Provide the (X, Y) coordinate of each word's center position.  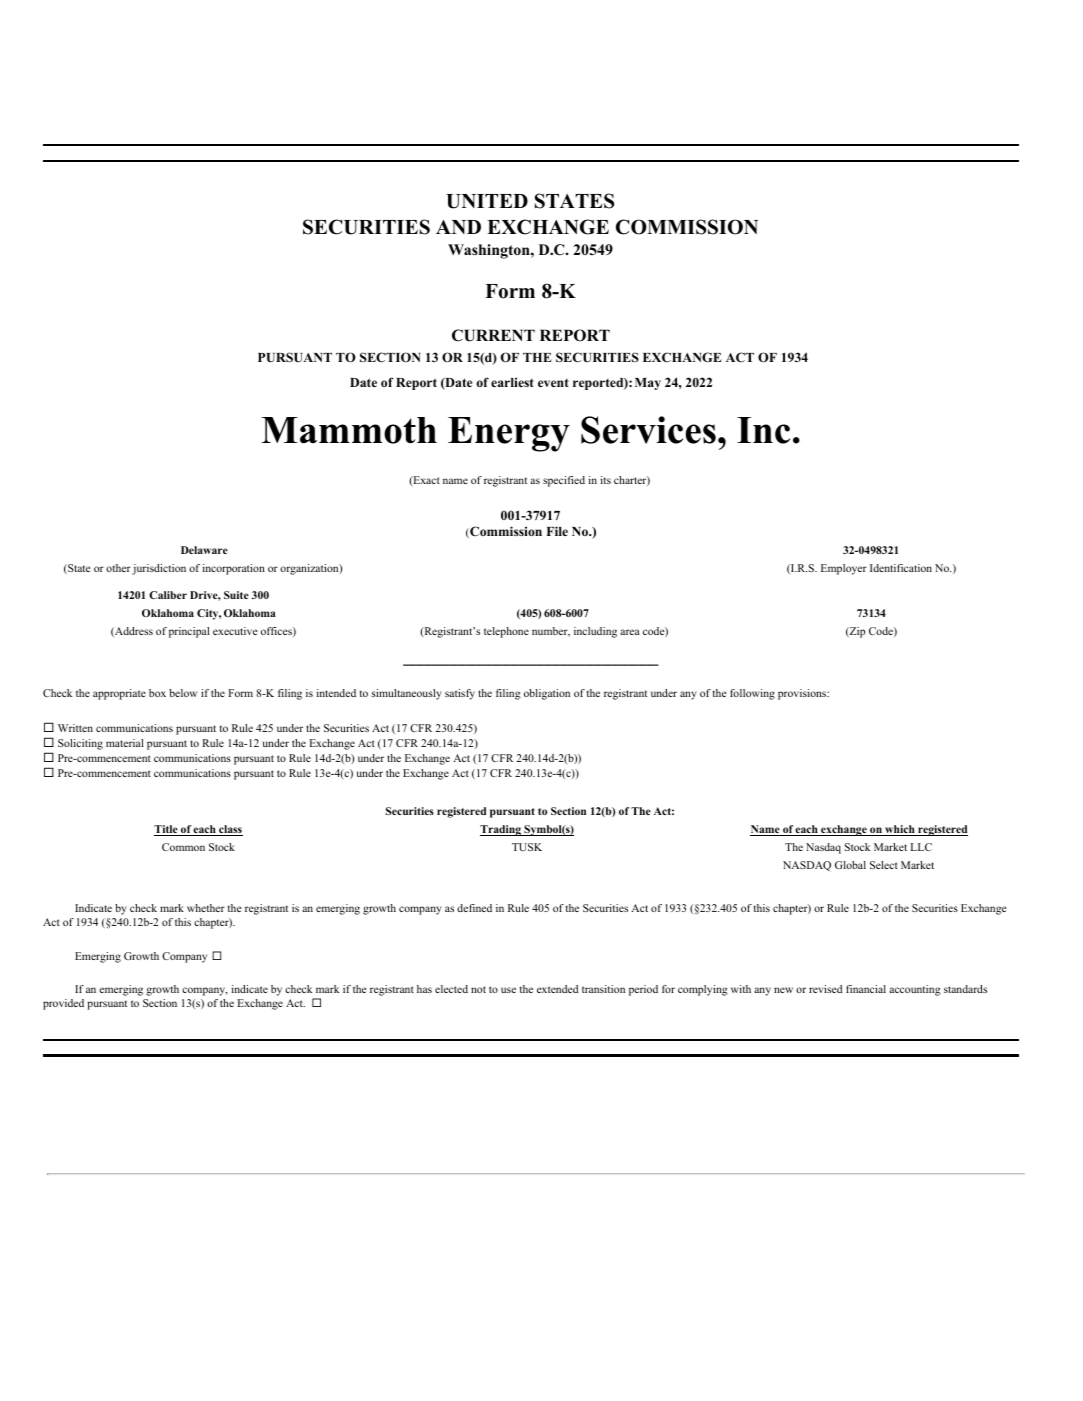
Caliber (168, 595)
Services (648, 430)
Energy (509, 434)
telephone (506, 632)
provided (63, 1004)
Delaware (204, 550)
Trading (501, 830)
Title (167, 830)
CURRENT (493, 335)
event (553, 383)
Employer (844, 569)
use (508, 990)
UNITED (487, 201)
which (900, 830)
